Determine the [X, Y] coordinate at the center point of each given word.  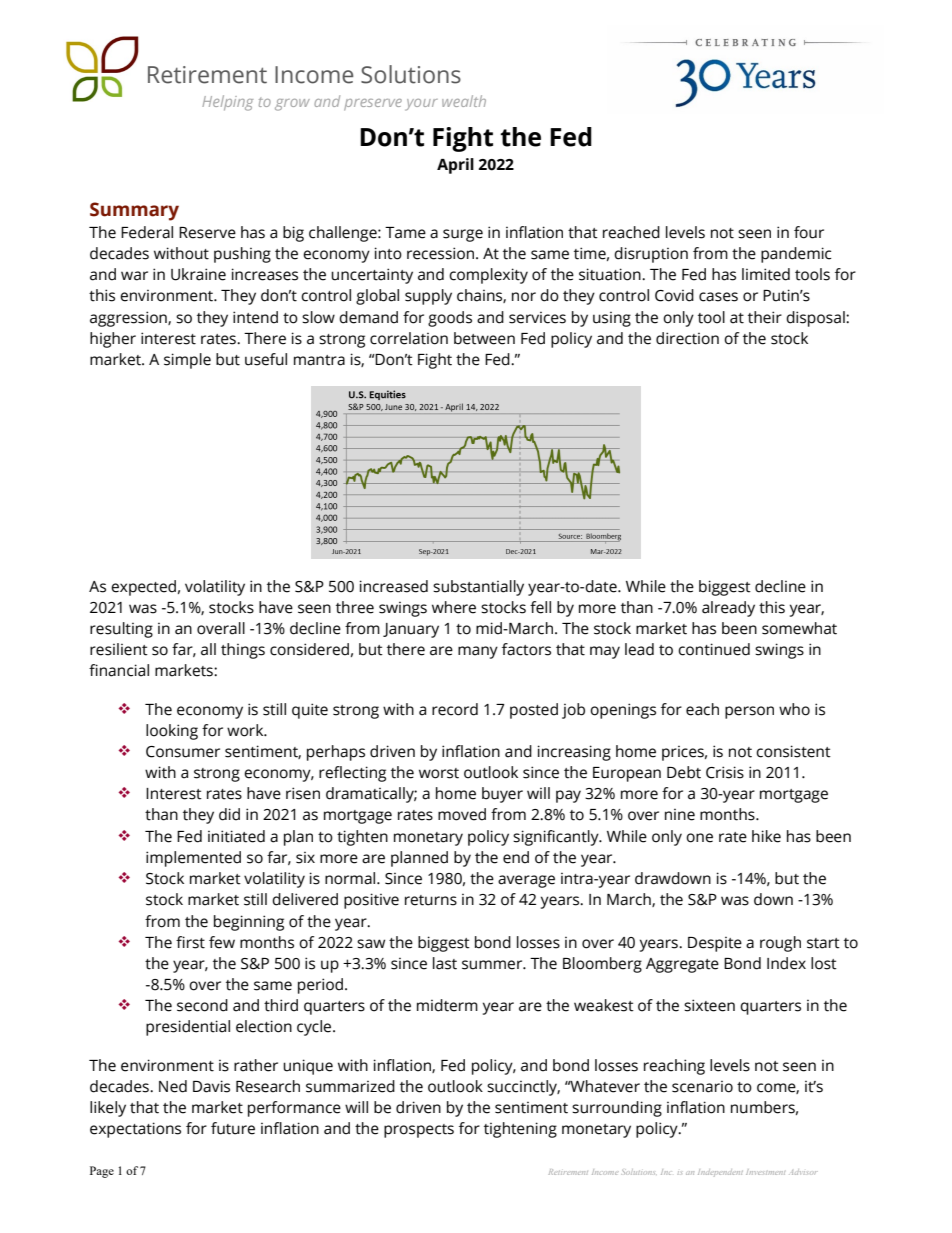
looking [172, 732]
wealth [464, 101]
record [455, 709]
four [809, 232]
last [445, 963]
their [765, 317]
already [728, 609]
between [484, 338]
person [749, 712]
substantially [478, 588]
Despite [715, 944]
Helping [227, 103]
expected [143, 588]
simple [187, 361]
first [190, 942]
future [233, 1128]
